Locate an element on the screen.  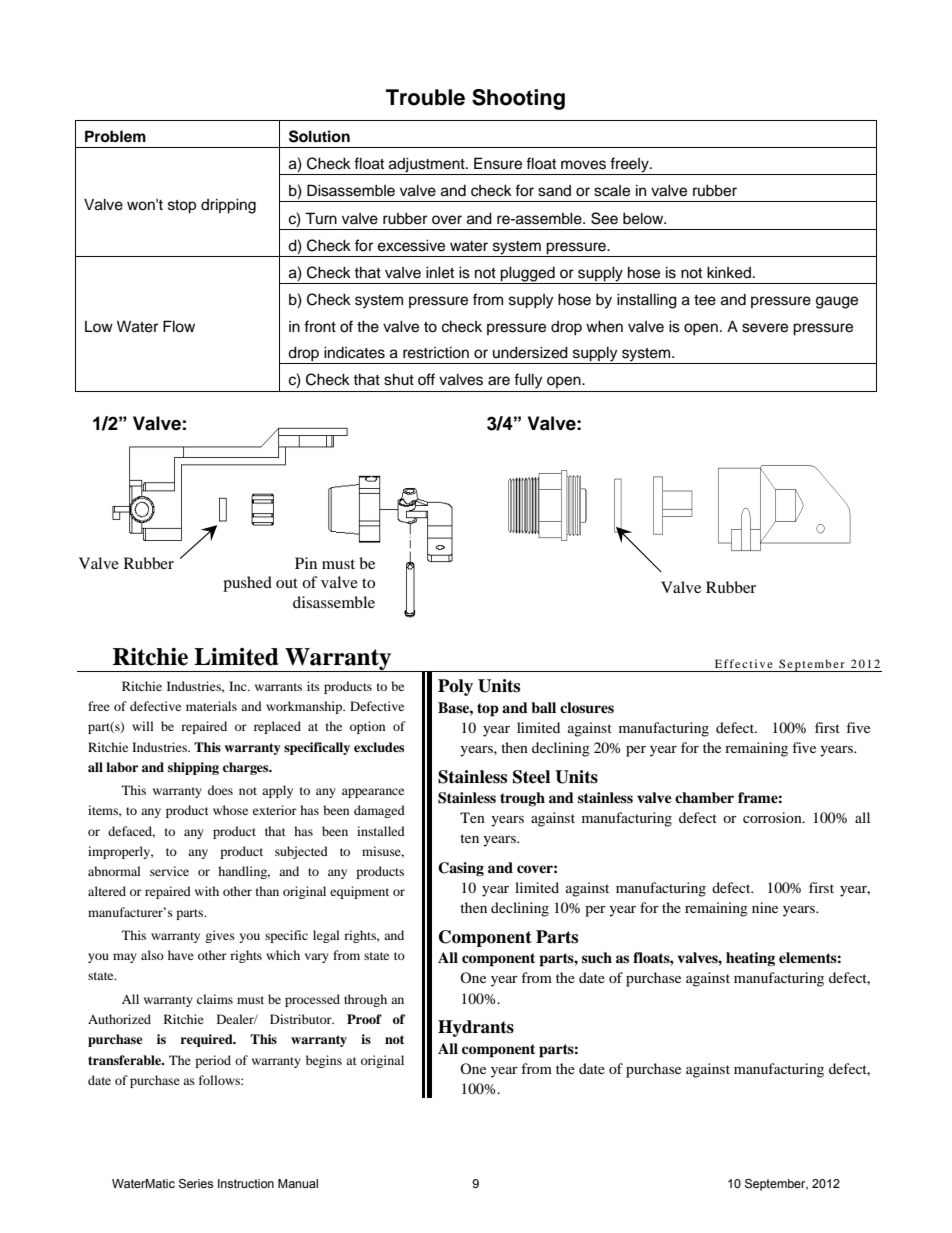
below is located at coordinates (644, 218).
